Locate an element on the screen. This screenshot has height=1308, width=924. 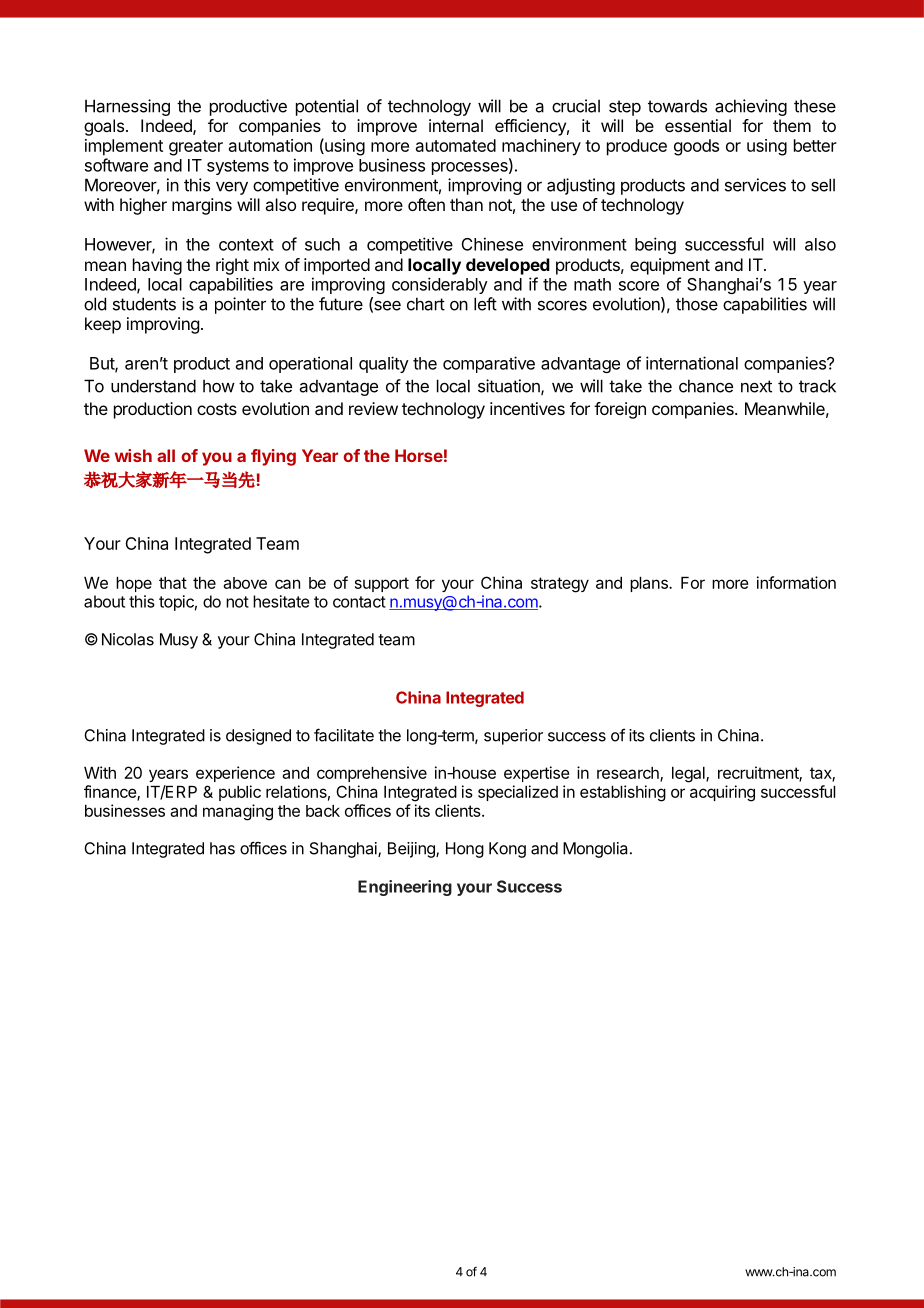
superior is located at coordinates (513, 737).
